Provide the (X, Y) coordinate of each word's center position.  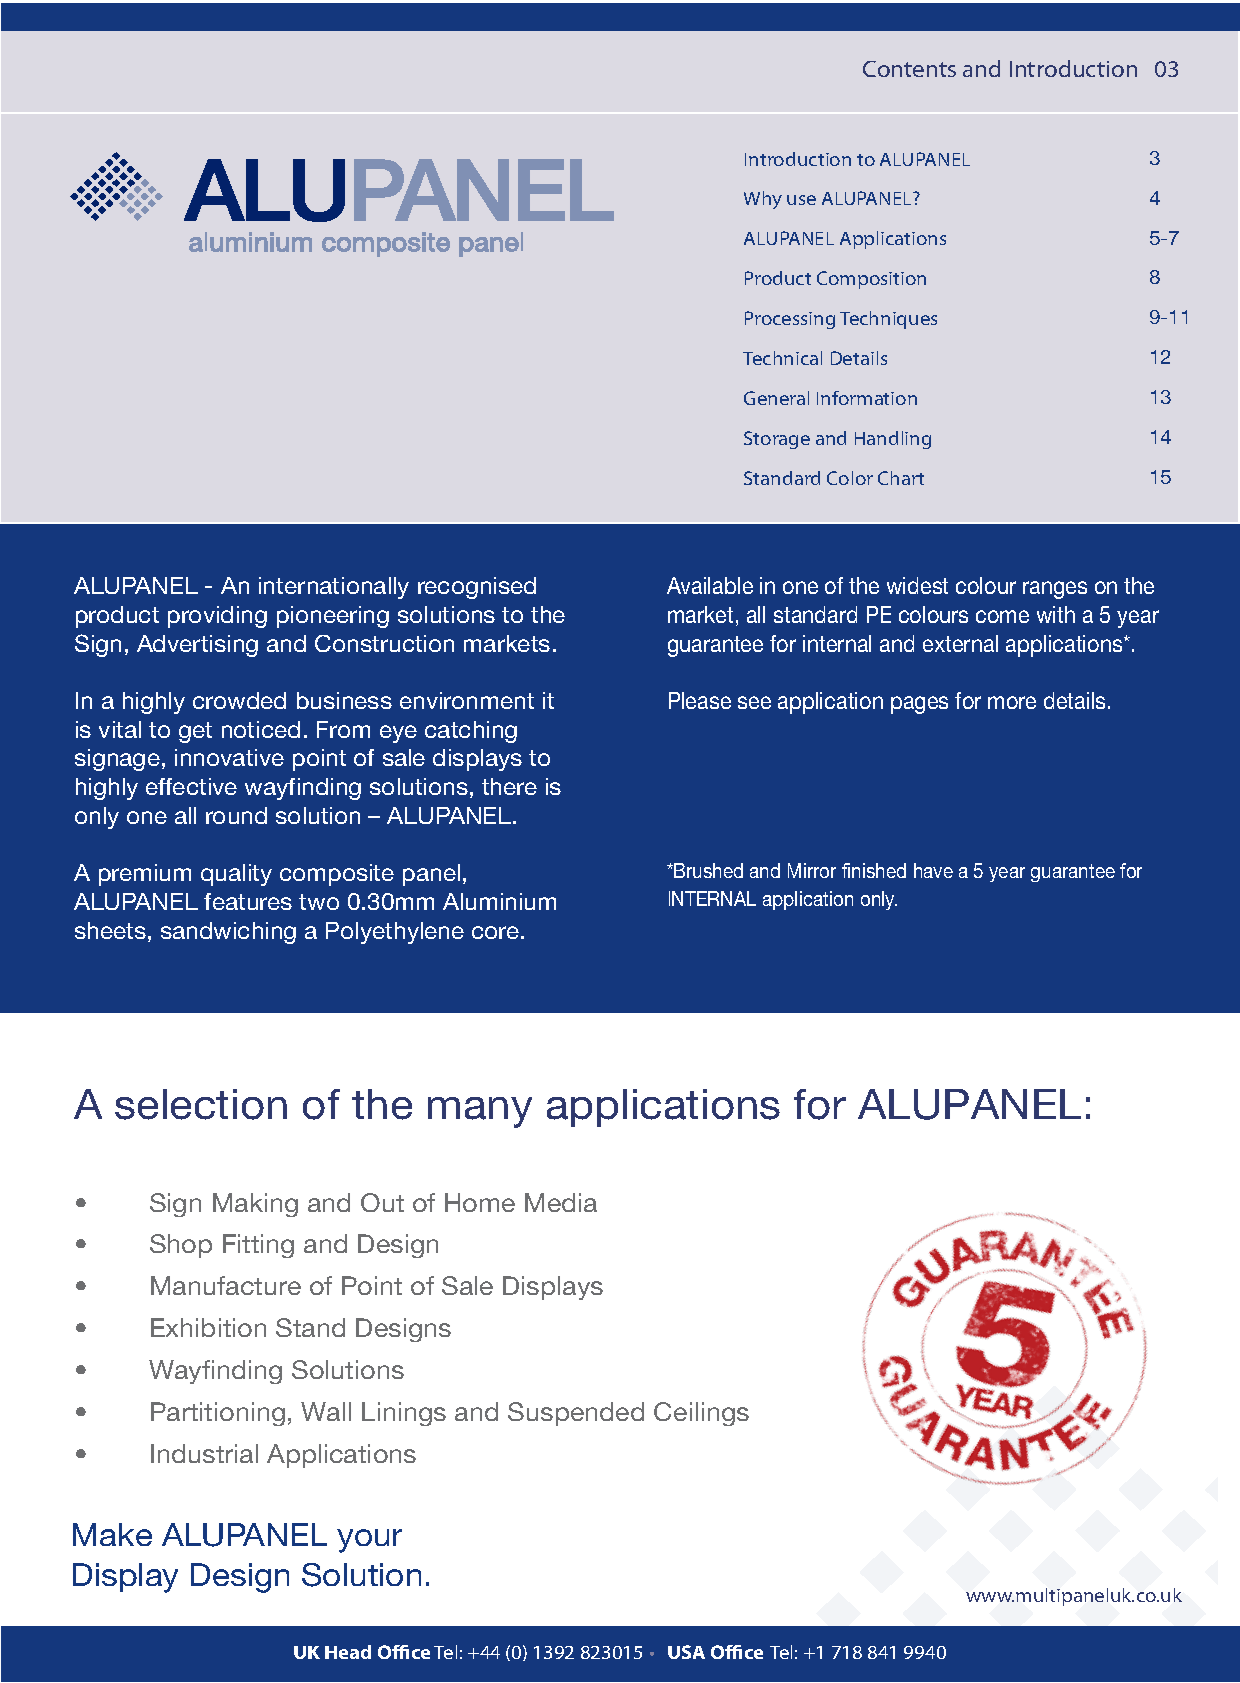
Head (348, 1652)
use (801, 200)
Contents (909, 69)
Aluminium (499, 901)
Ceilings (701, 1414)
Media (561, 1202)
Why (763, 200)
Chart (901, 478)
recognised (477, 588)
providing (217, 617)
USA (686, 1652)
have (933, 870)
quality (236, 875)
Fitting (258, 1246)
